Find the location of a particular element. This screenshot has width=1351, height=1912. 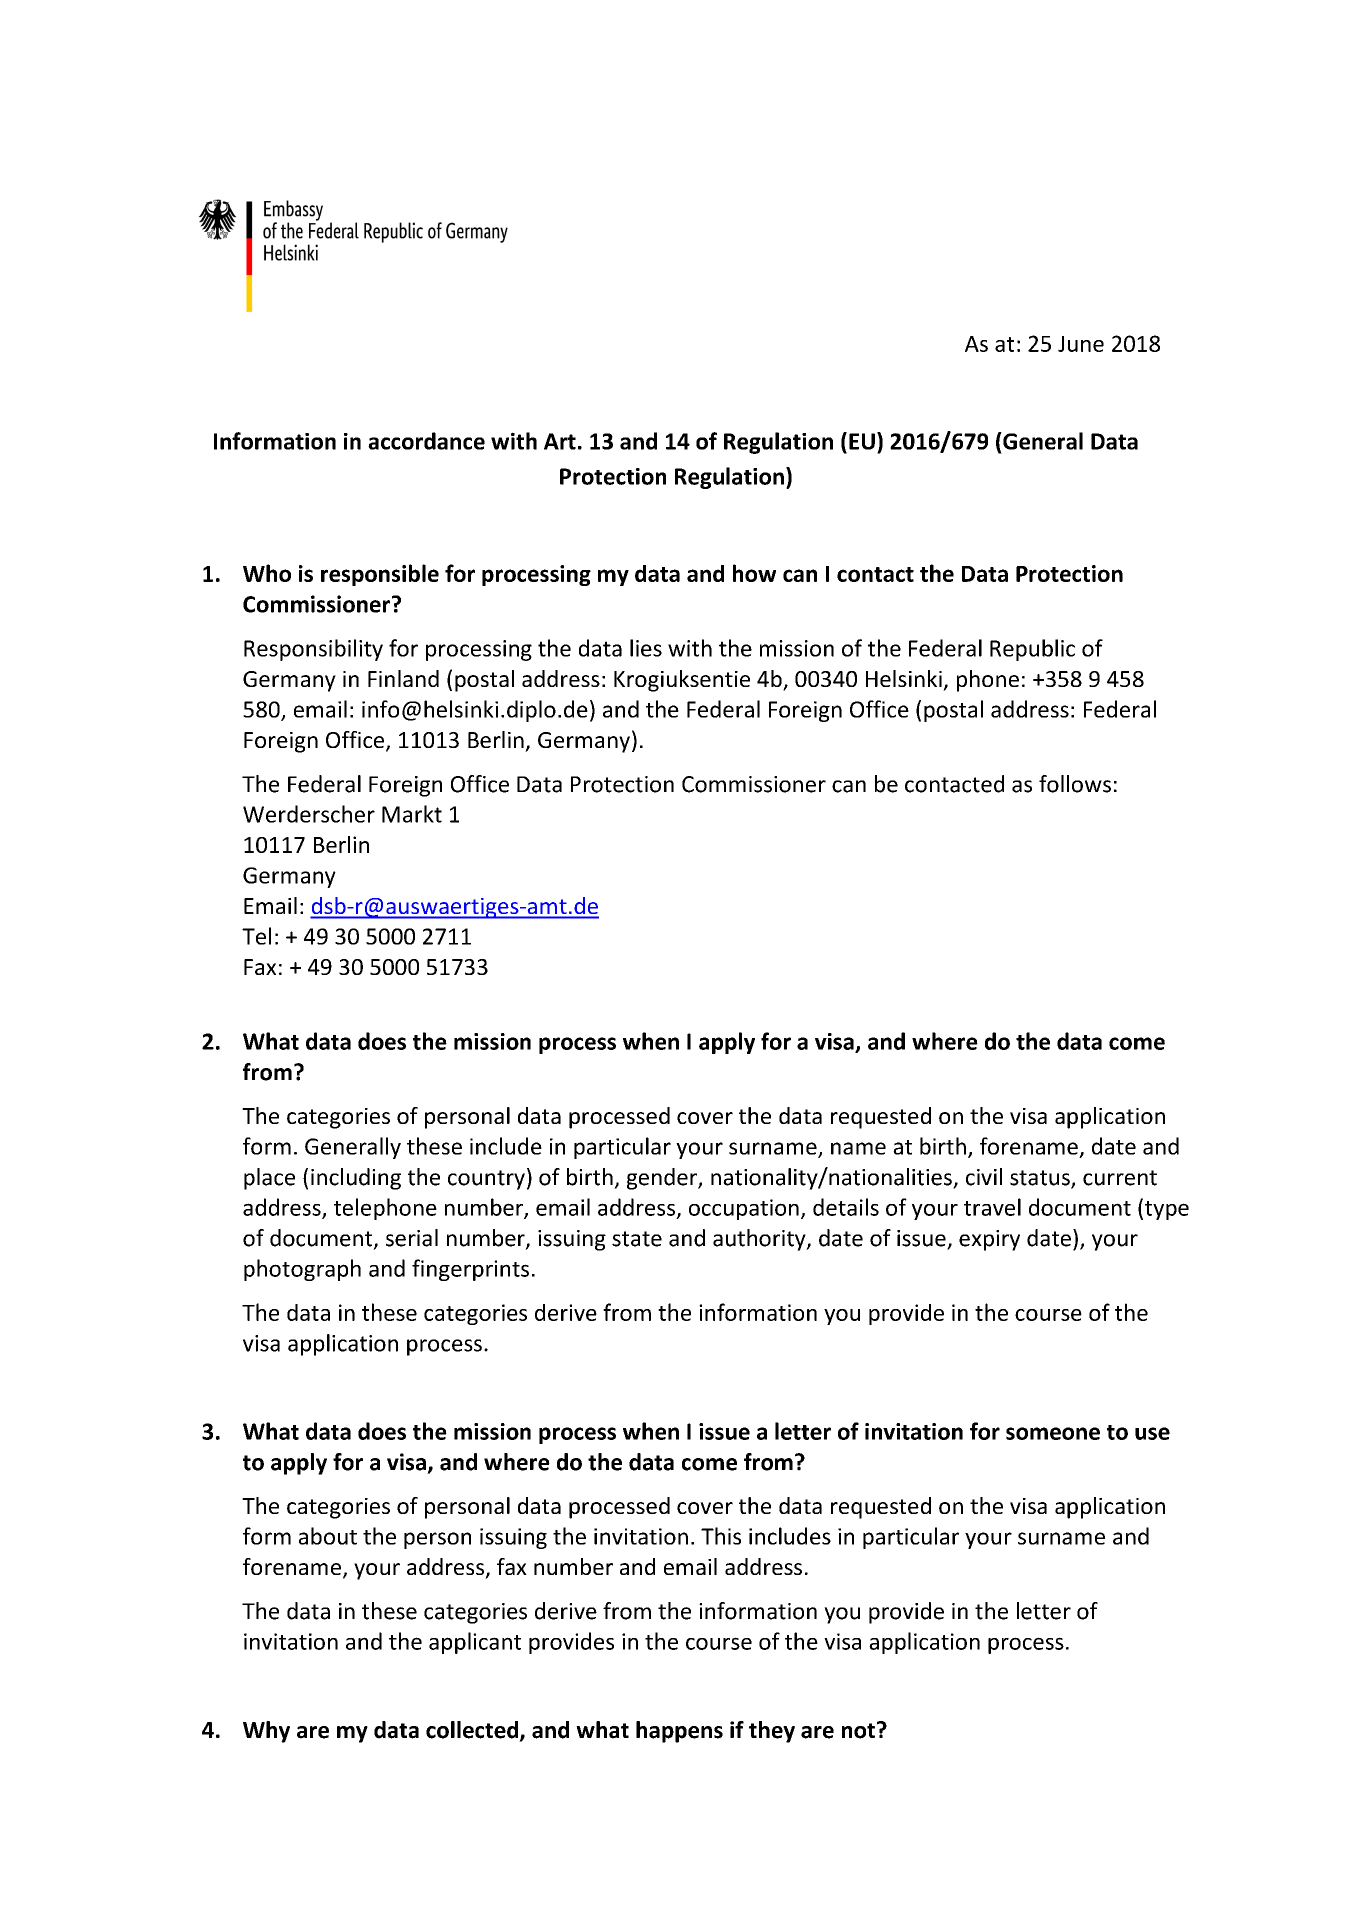

not is located at coordinates (858, 1731).
